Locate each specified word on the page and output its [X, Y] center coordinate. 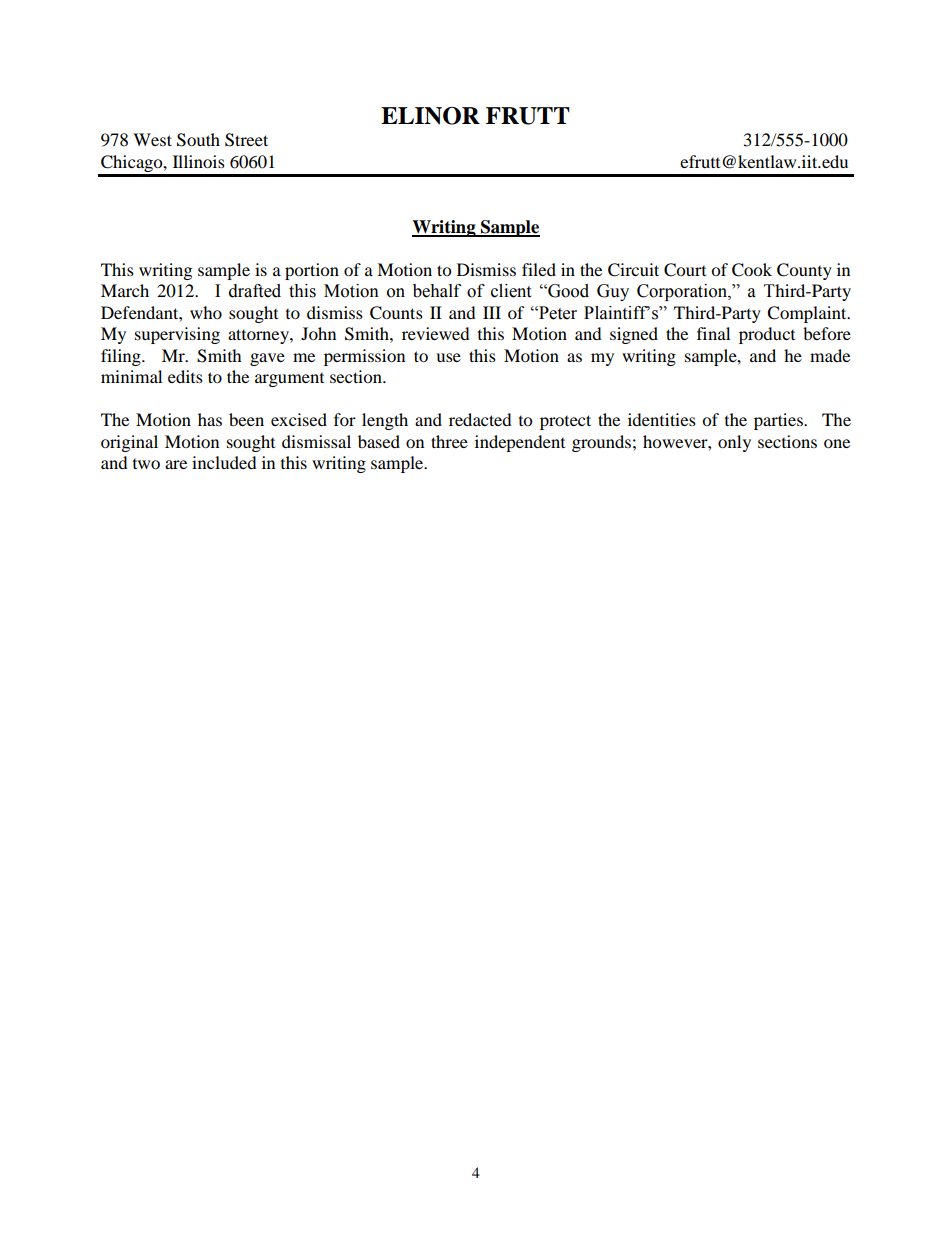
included [224, 462]
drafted [255, 291]
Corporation [683, 292]
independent [520, 443]
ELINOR [430, 116]
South [198, 140]
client [511, 291]
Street [246, 140]
